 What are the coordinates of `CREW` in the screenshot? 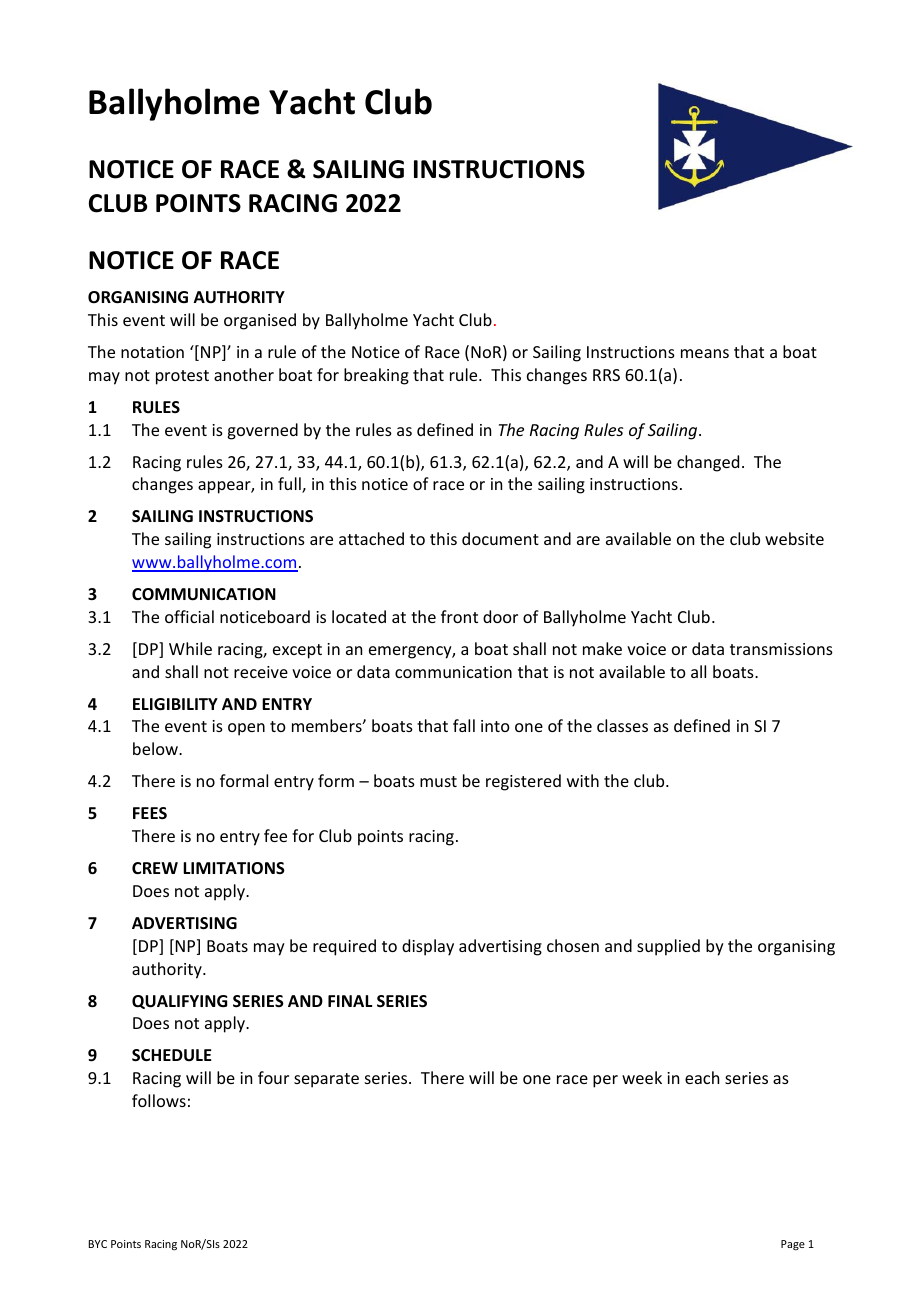 It's located at (155, 868).
